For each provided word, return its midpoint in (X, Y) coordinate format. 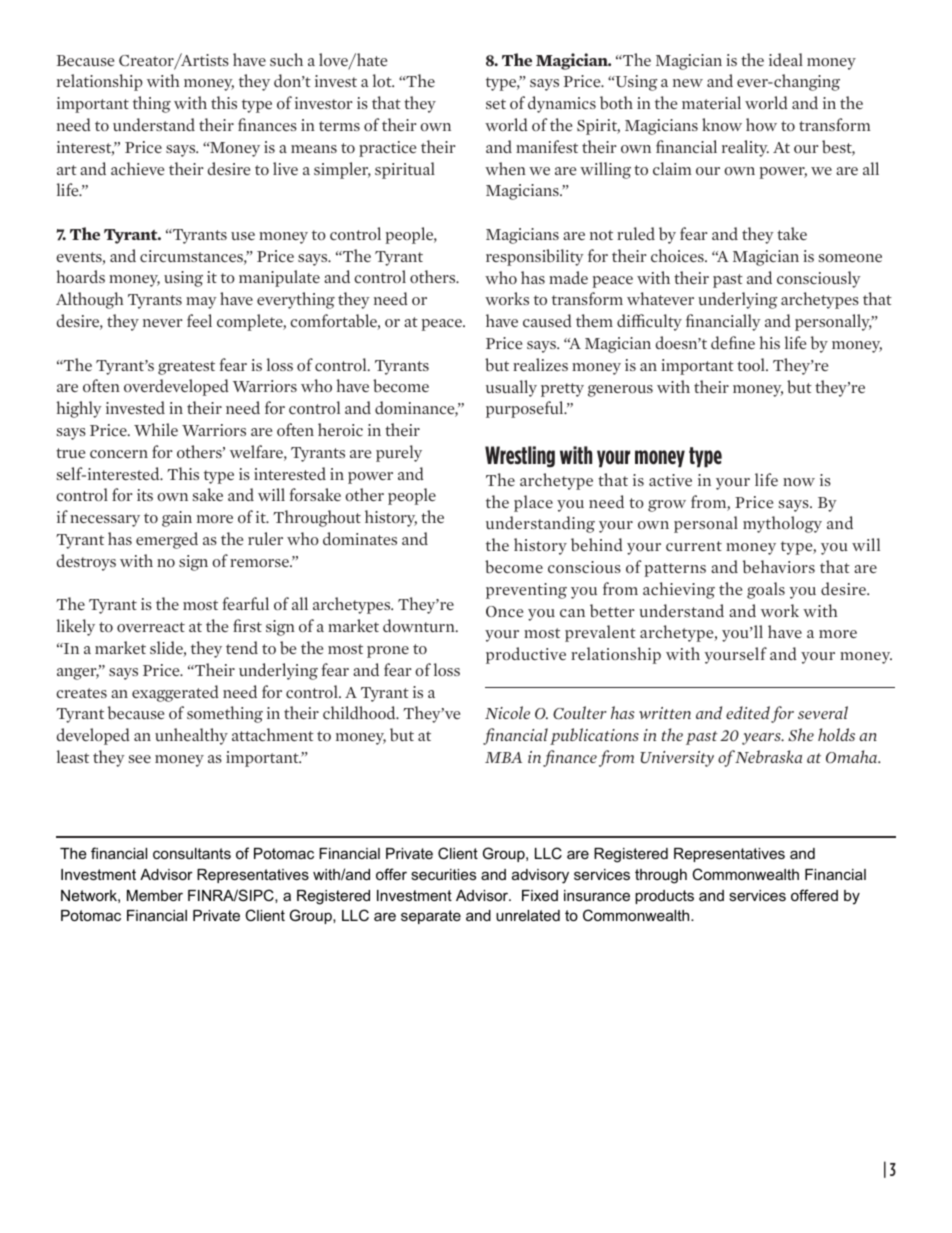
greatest (186, 368)
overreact (151, 627)
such (286, 59)
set (496, 104)
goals (766, 590)
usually (511, 388)
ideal (786, 59)
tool (752, 364)
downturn (420, 625)
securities (443, 874)
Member (155, 895)
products (664, 897)
